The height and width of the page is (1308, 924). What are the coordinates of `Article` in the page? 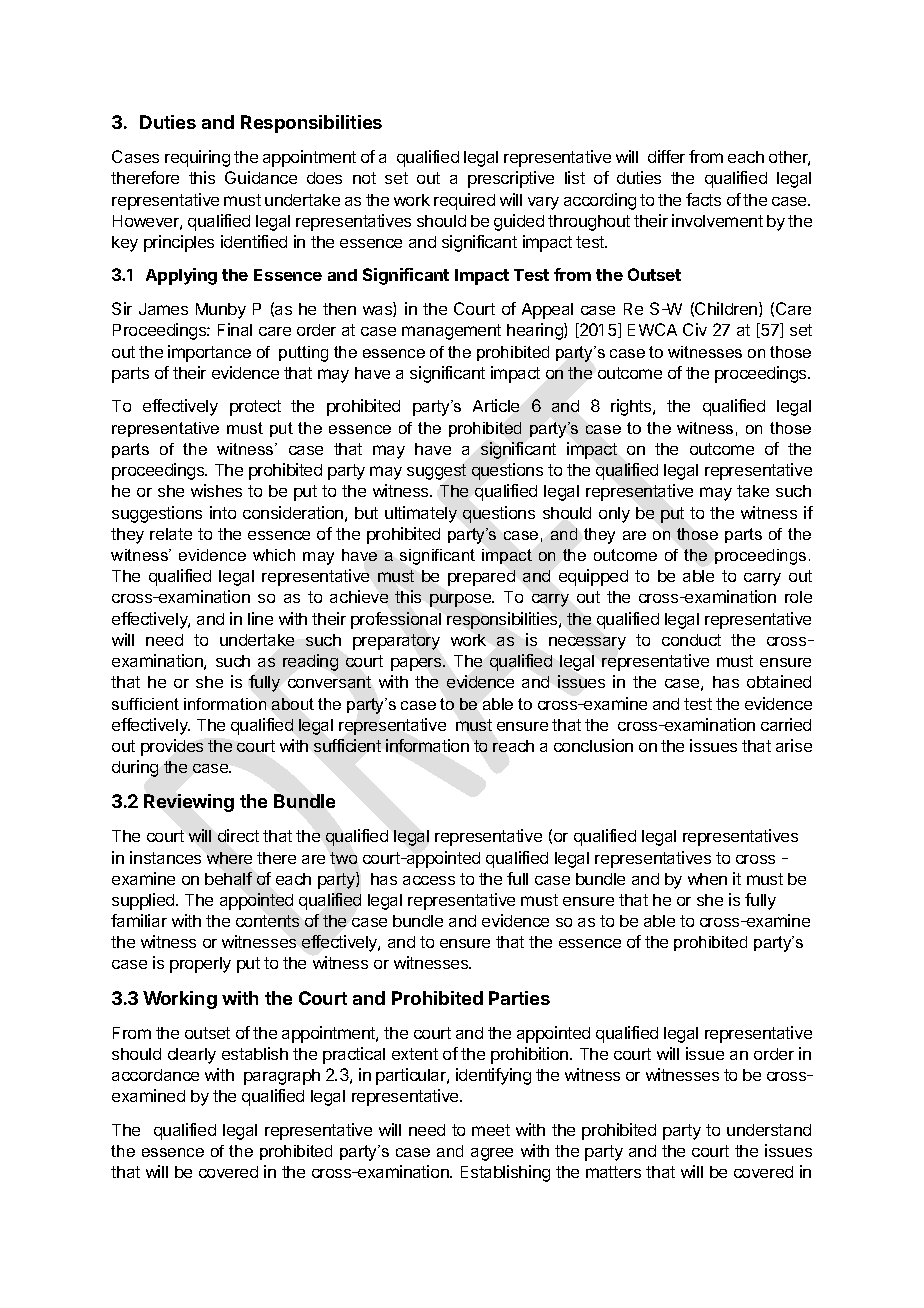 It's located at (496, 405).
